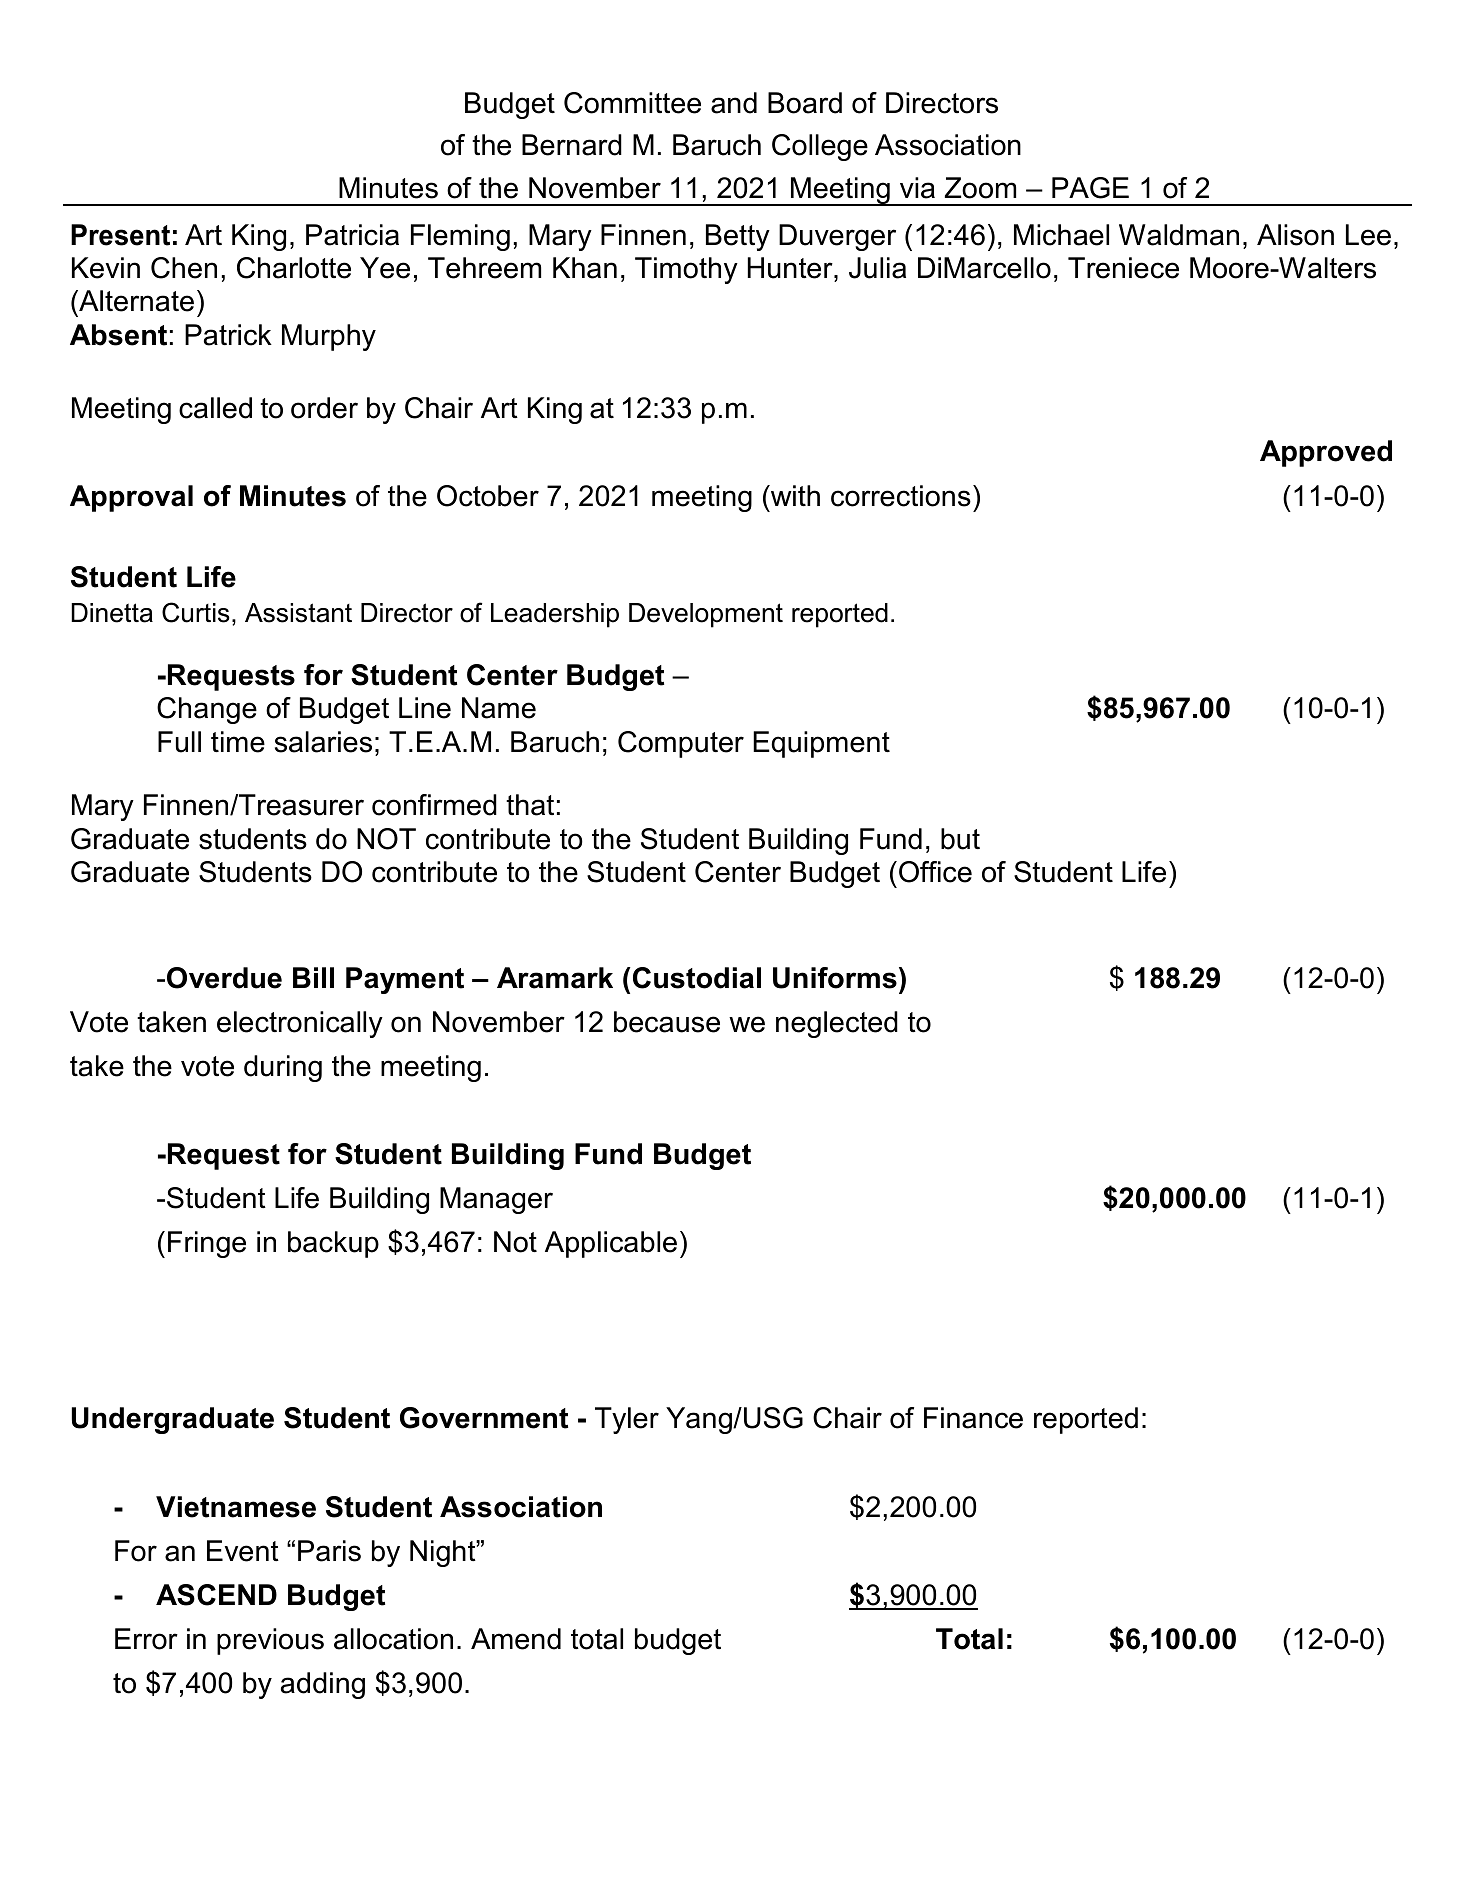 The width and height of the page is (1472, 1904). I want to click on Patricia, so click(352, 235).
